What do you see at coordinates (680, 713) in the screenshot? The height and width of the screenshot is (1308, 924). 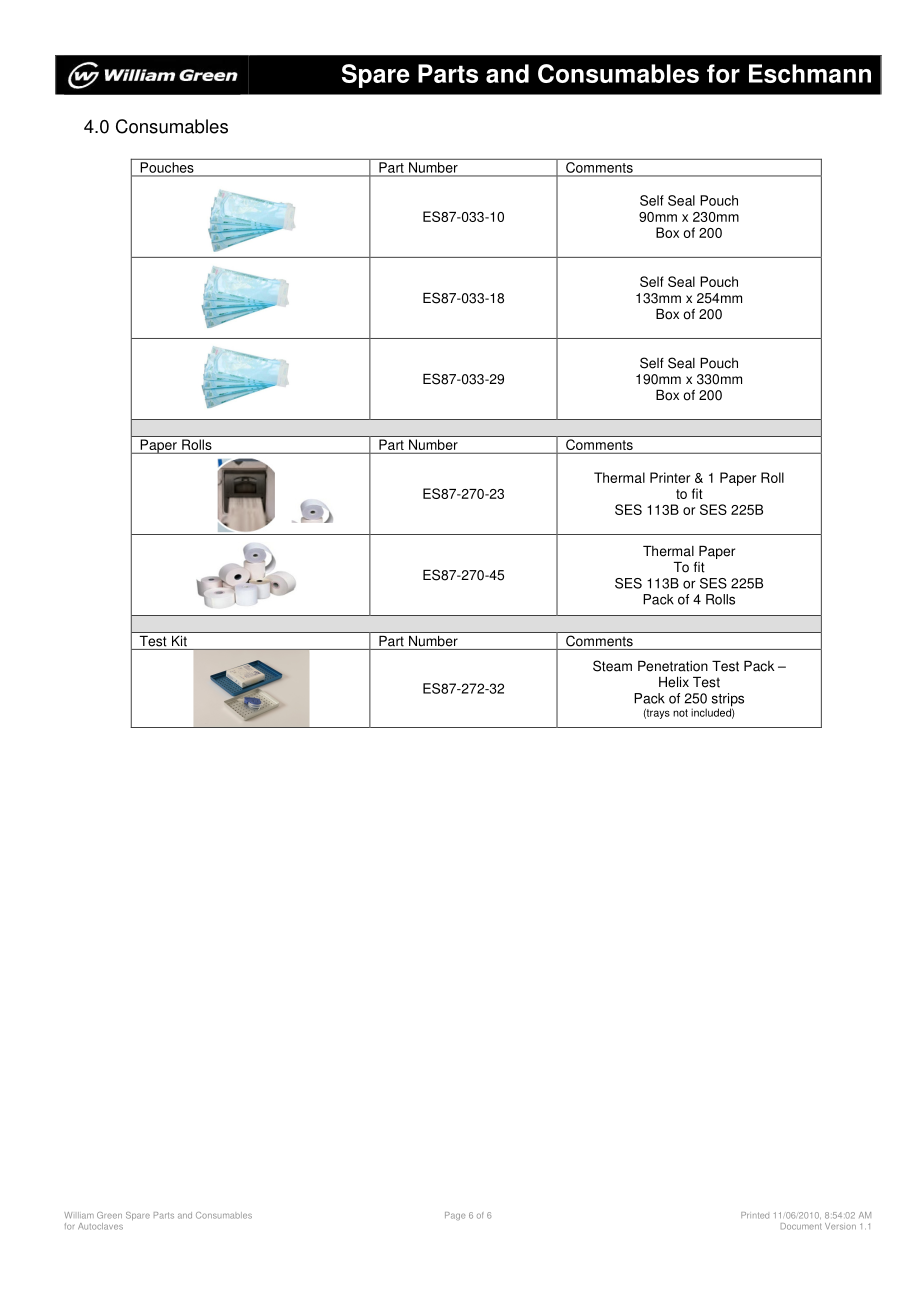 I see `not` at bounding box center [680, 713].
